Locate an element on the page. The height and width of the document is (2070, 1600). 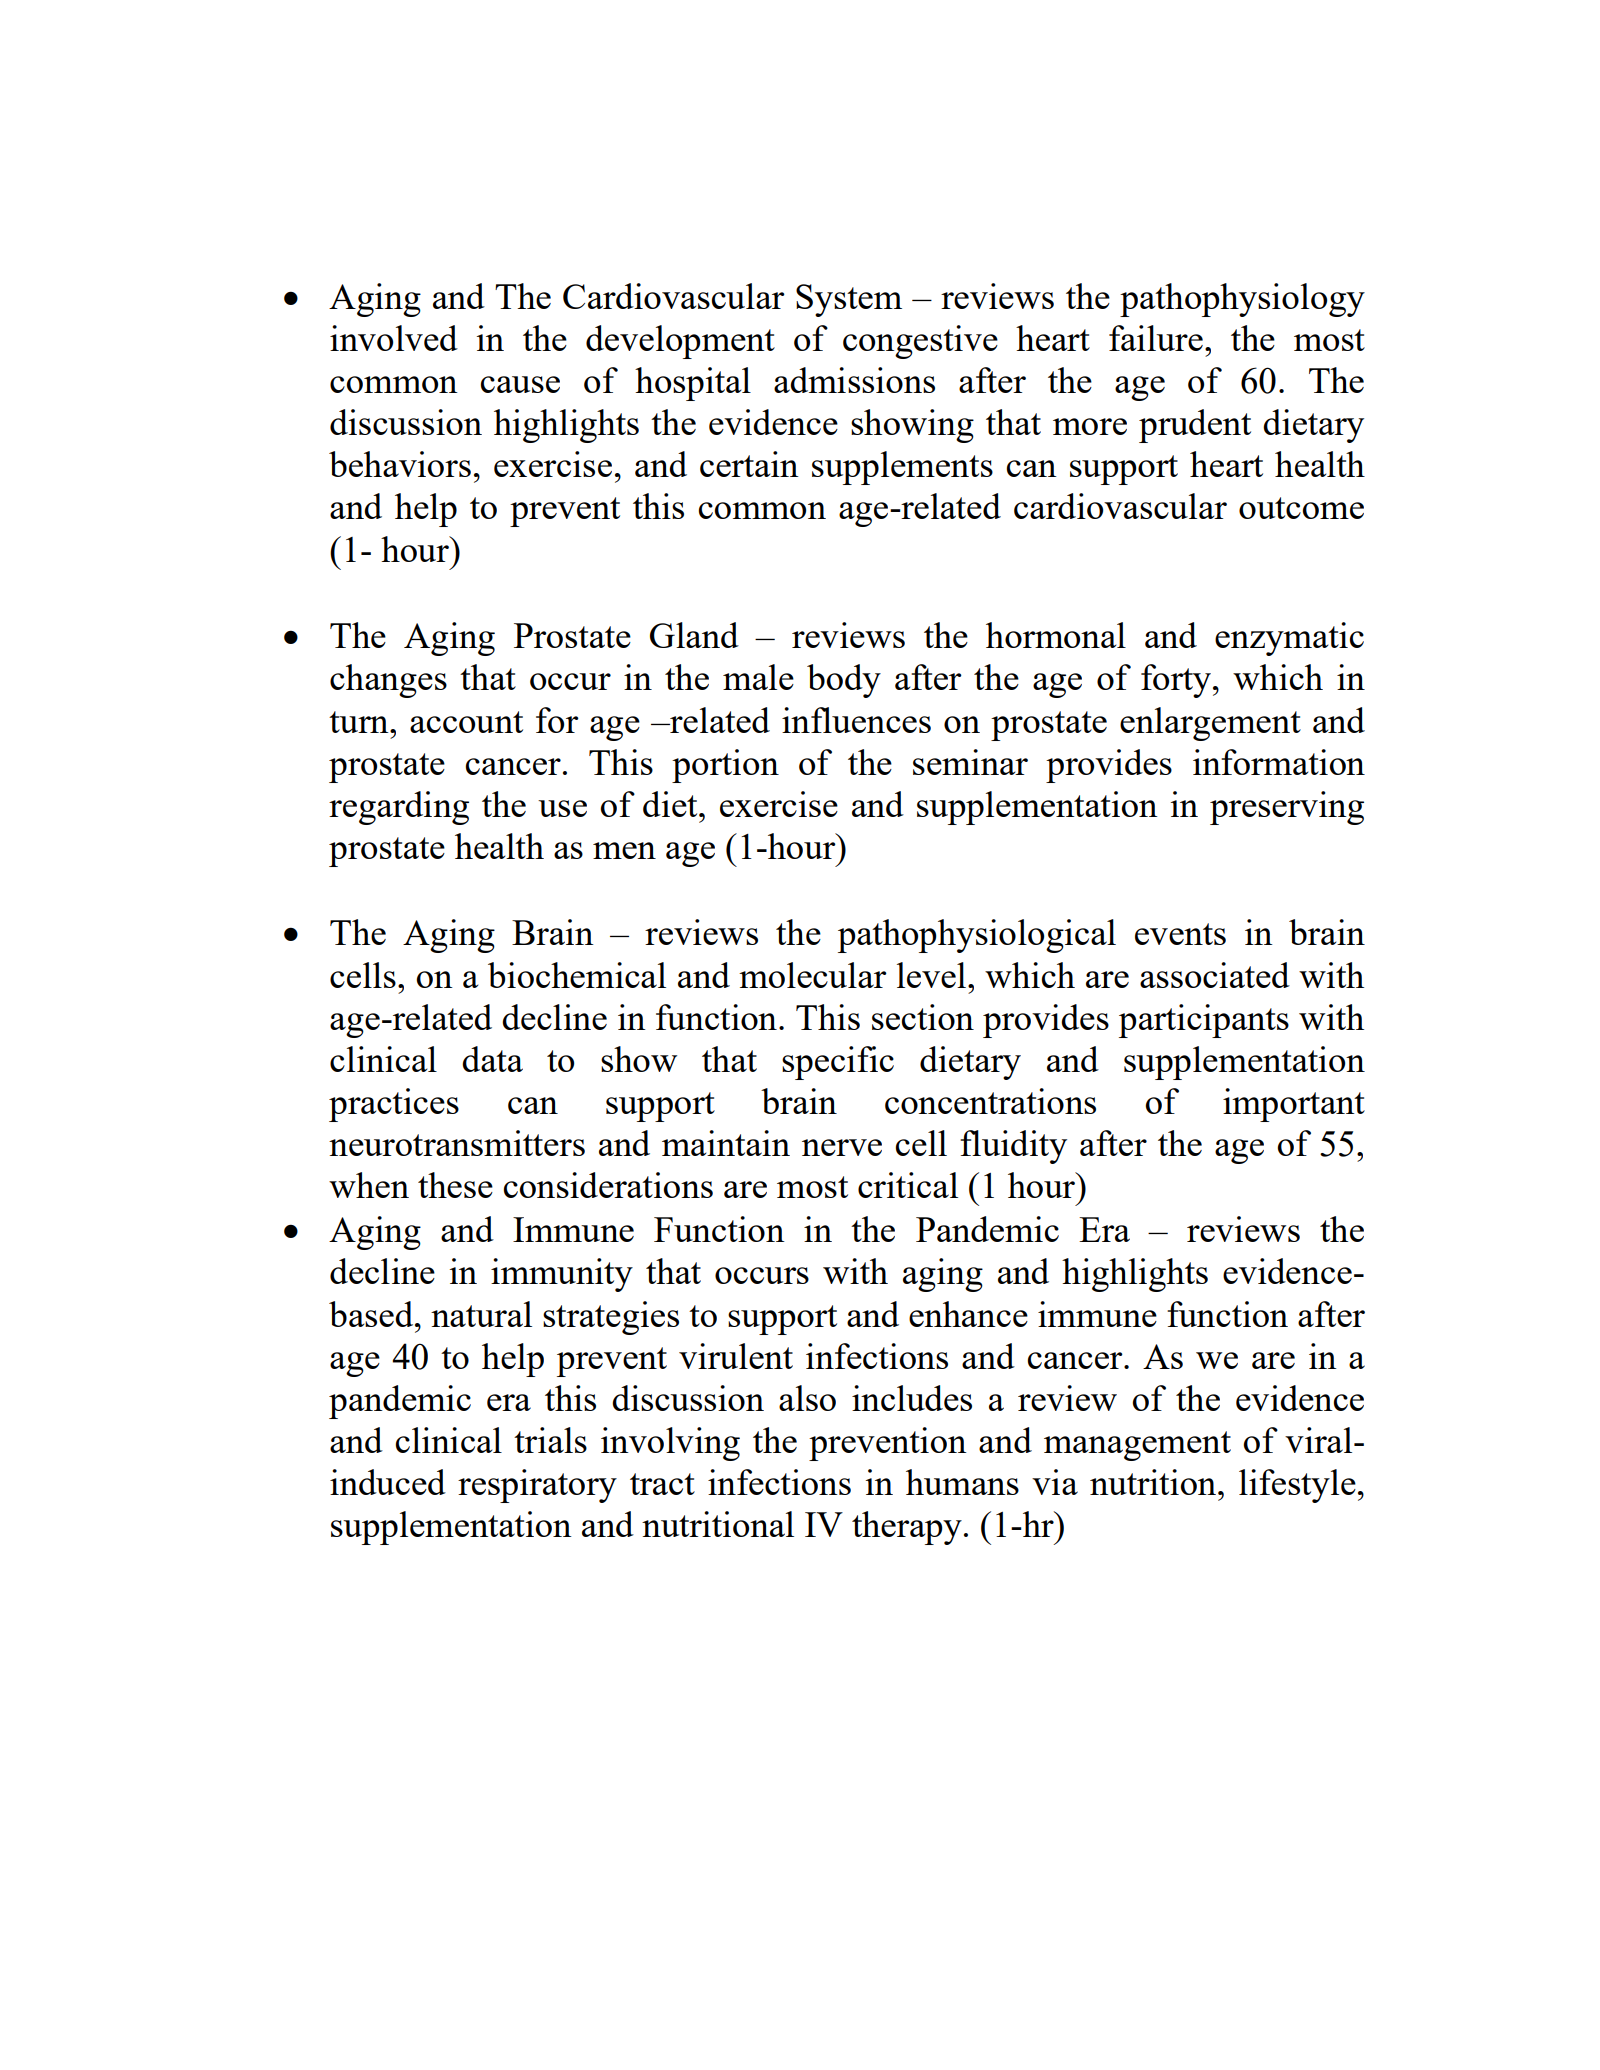
System is located at coordinates (849, 300).
